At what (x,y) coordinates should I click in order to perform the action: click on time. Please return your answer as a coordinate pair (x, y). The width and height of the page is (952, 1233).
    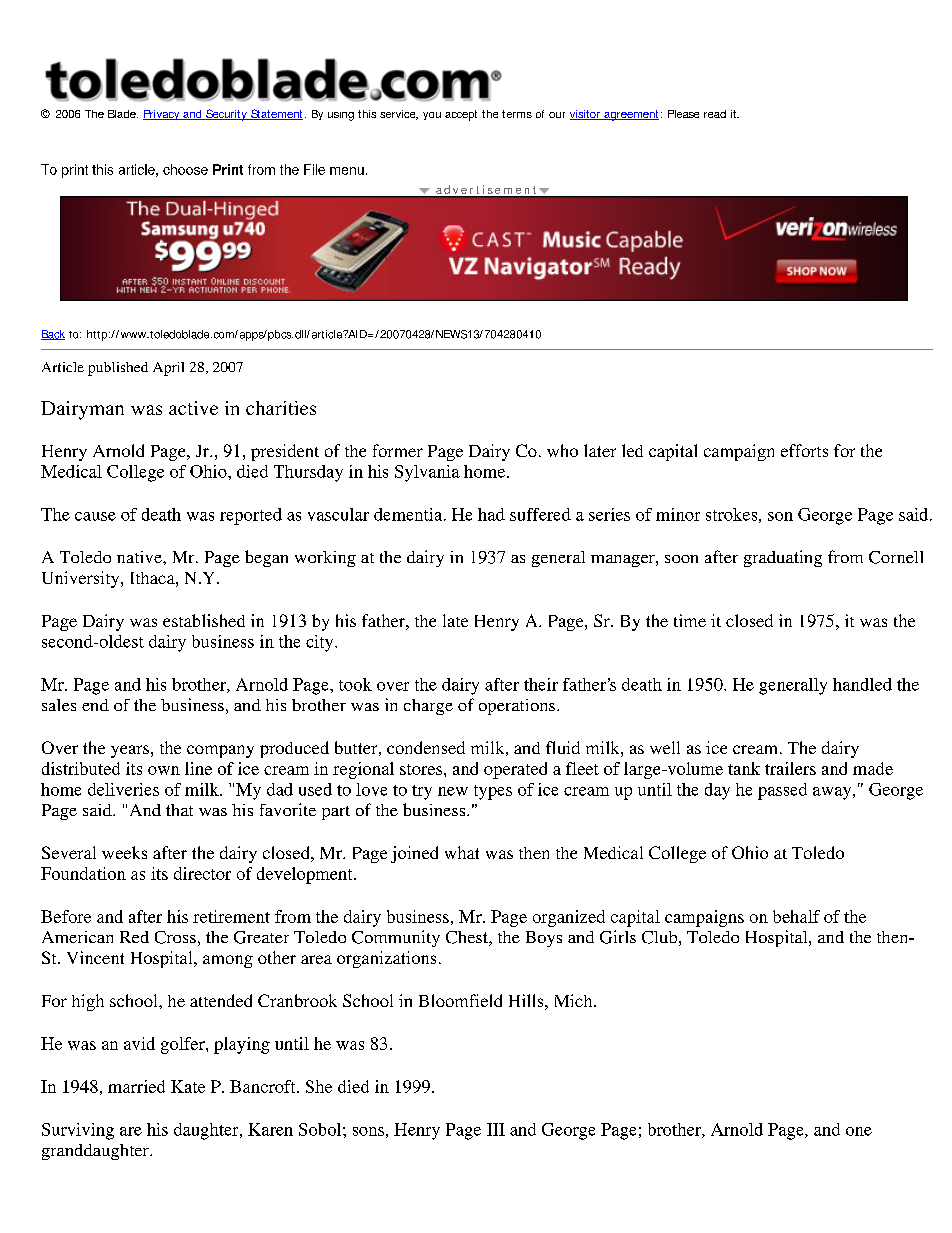
    Looking at the image, I should click on (690, 620).
